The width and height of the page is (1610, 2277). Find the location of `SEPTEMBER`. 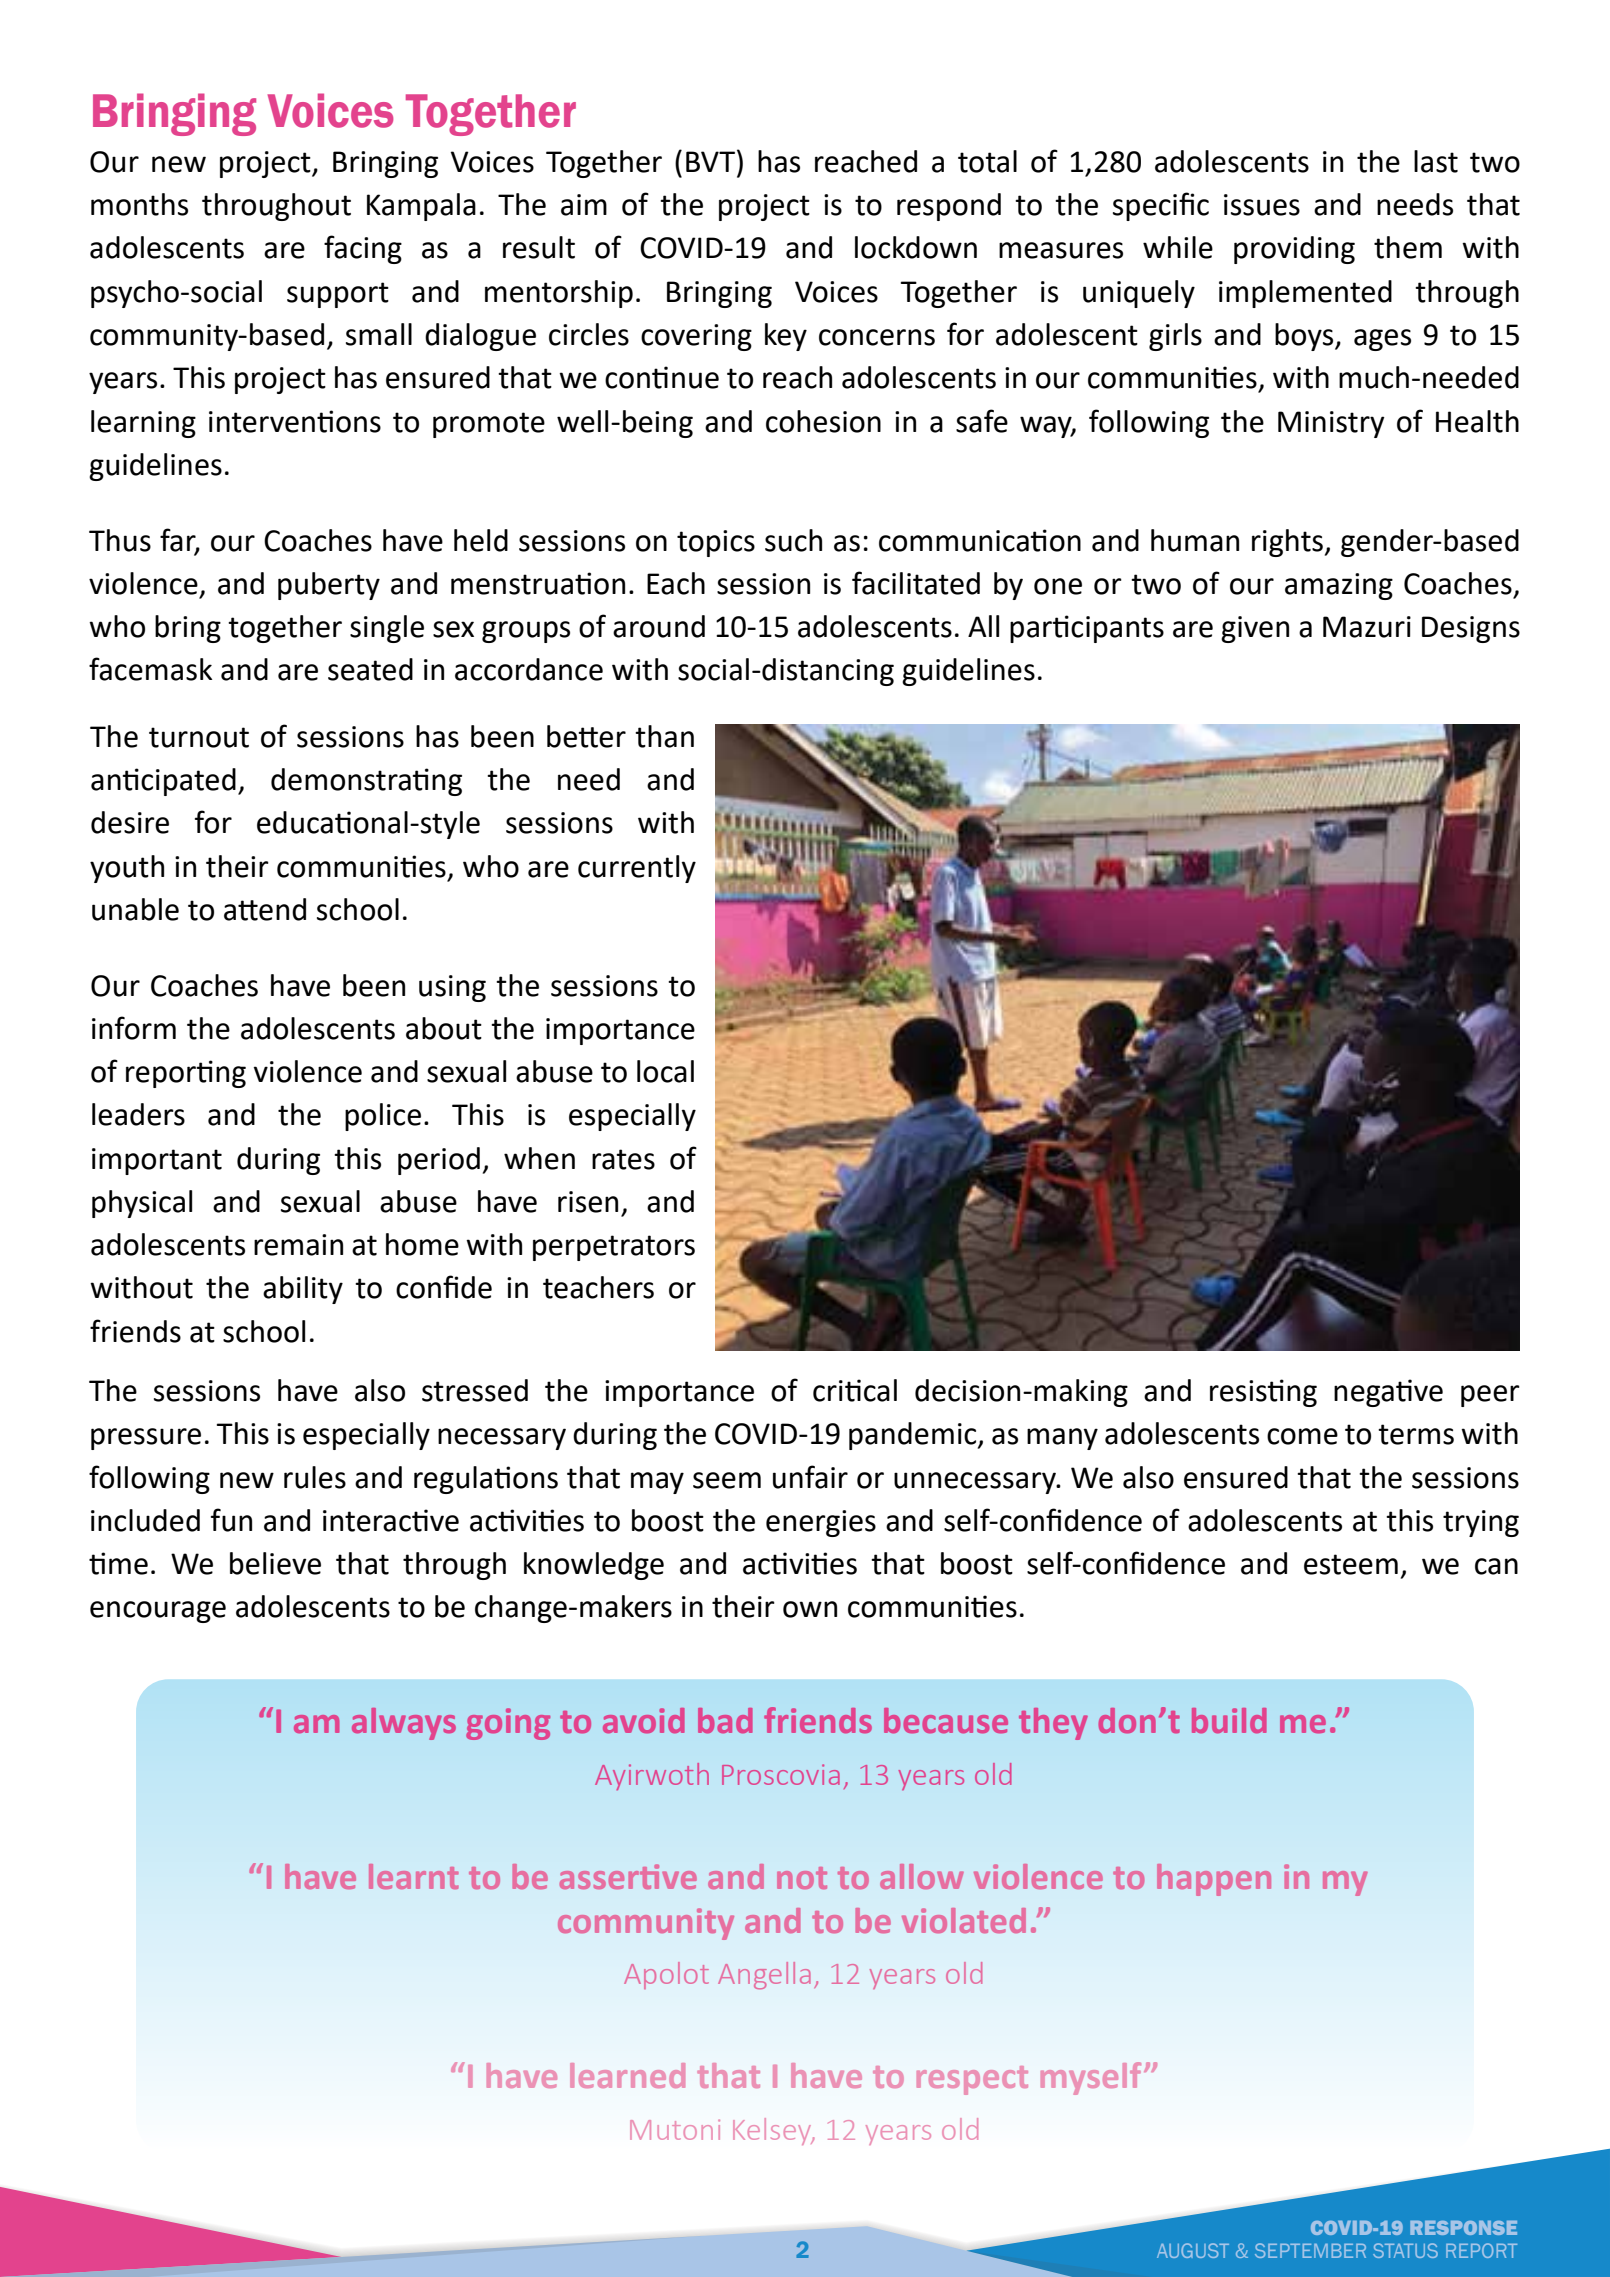

SEPTEMBER is located at coordinates (1310, 2250).
